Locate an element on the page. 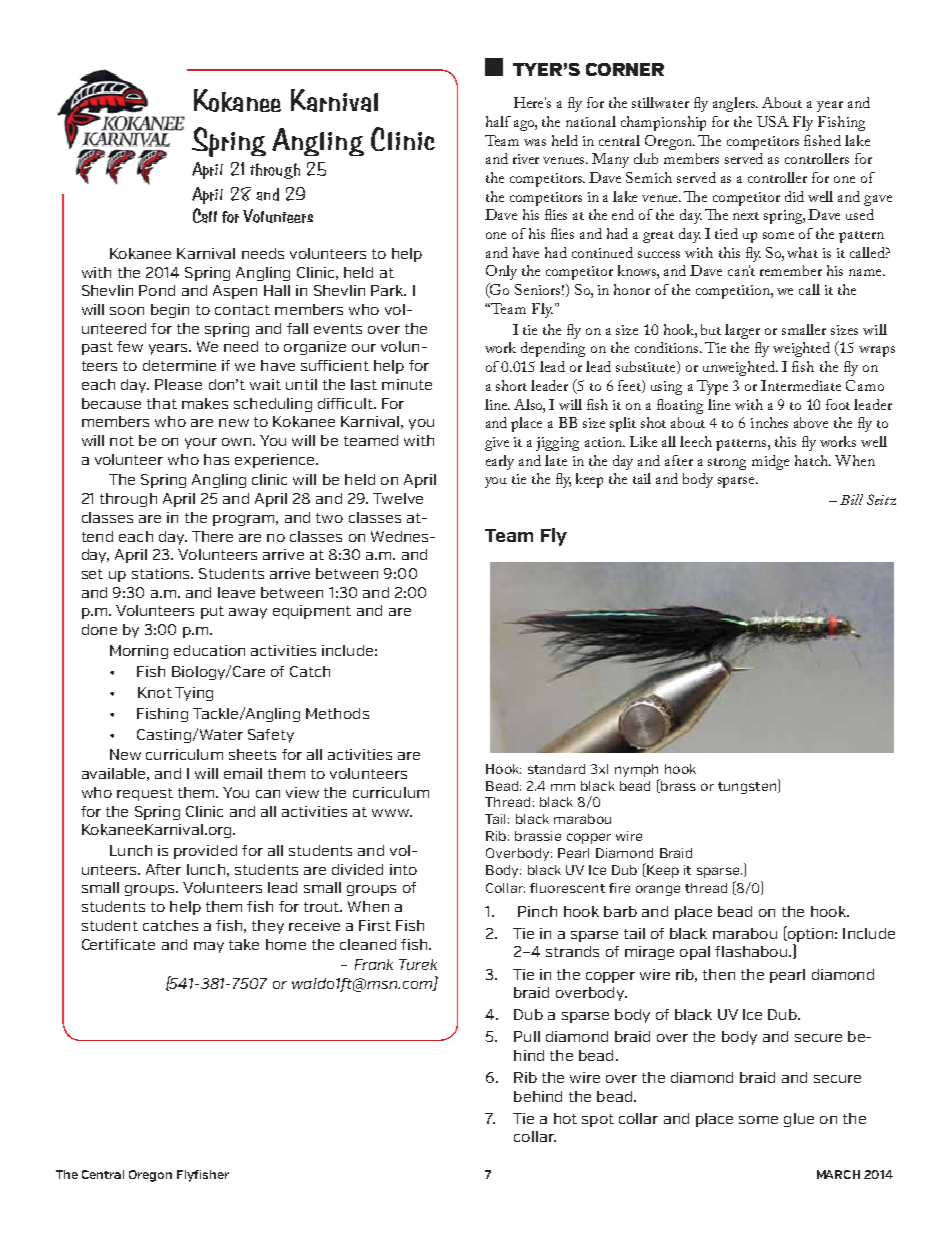 The image size is (952, 1233). USA is located at coordinates (773, 121).
